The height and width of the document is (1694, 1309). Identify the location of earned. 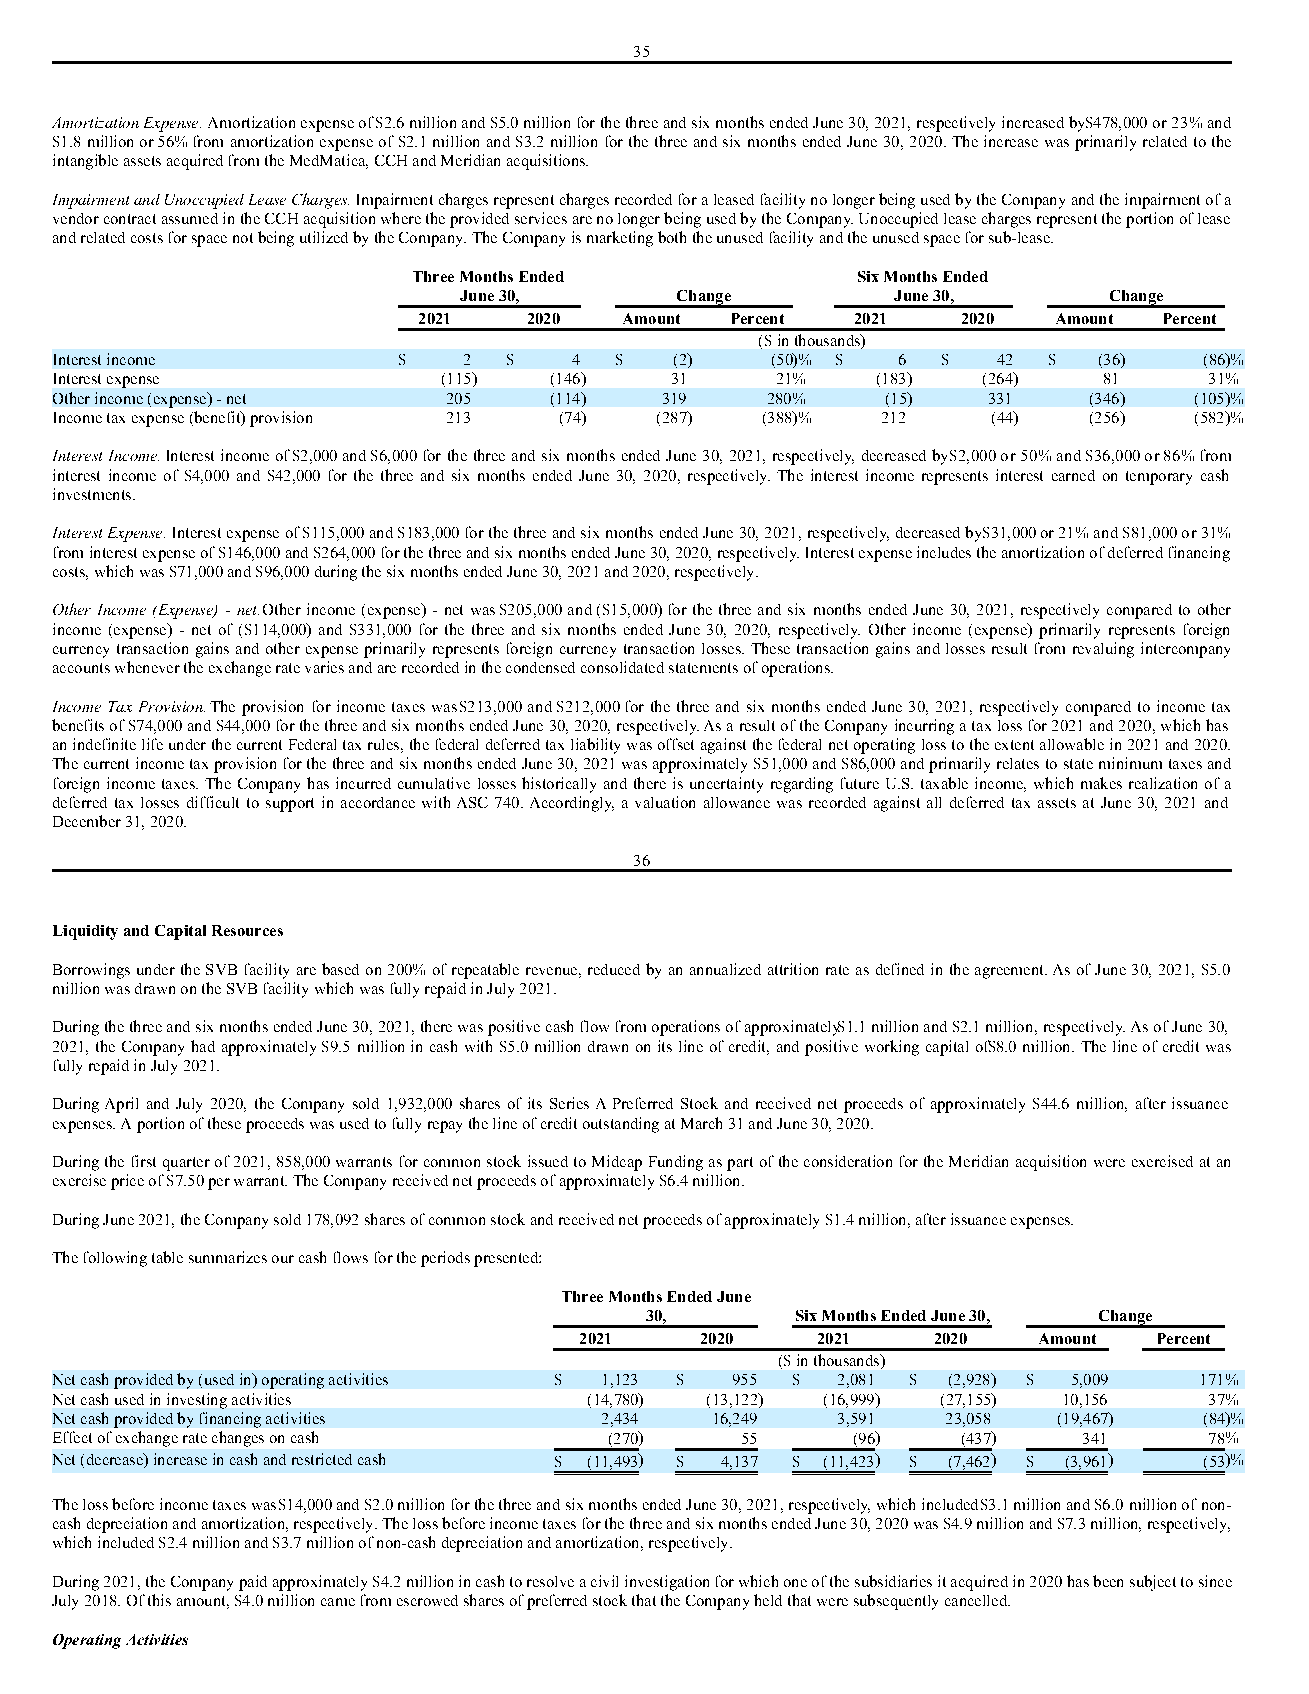
(1073, 475).
